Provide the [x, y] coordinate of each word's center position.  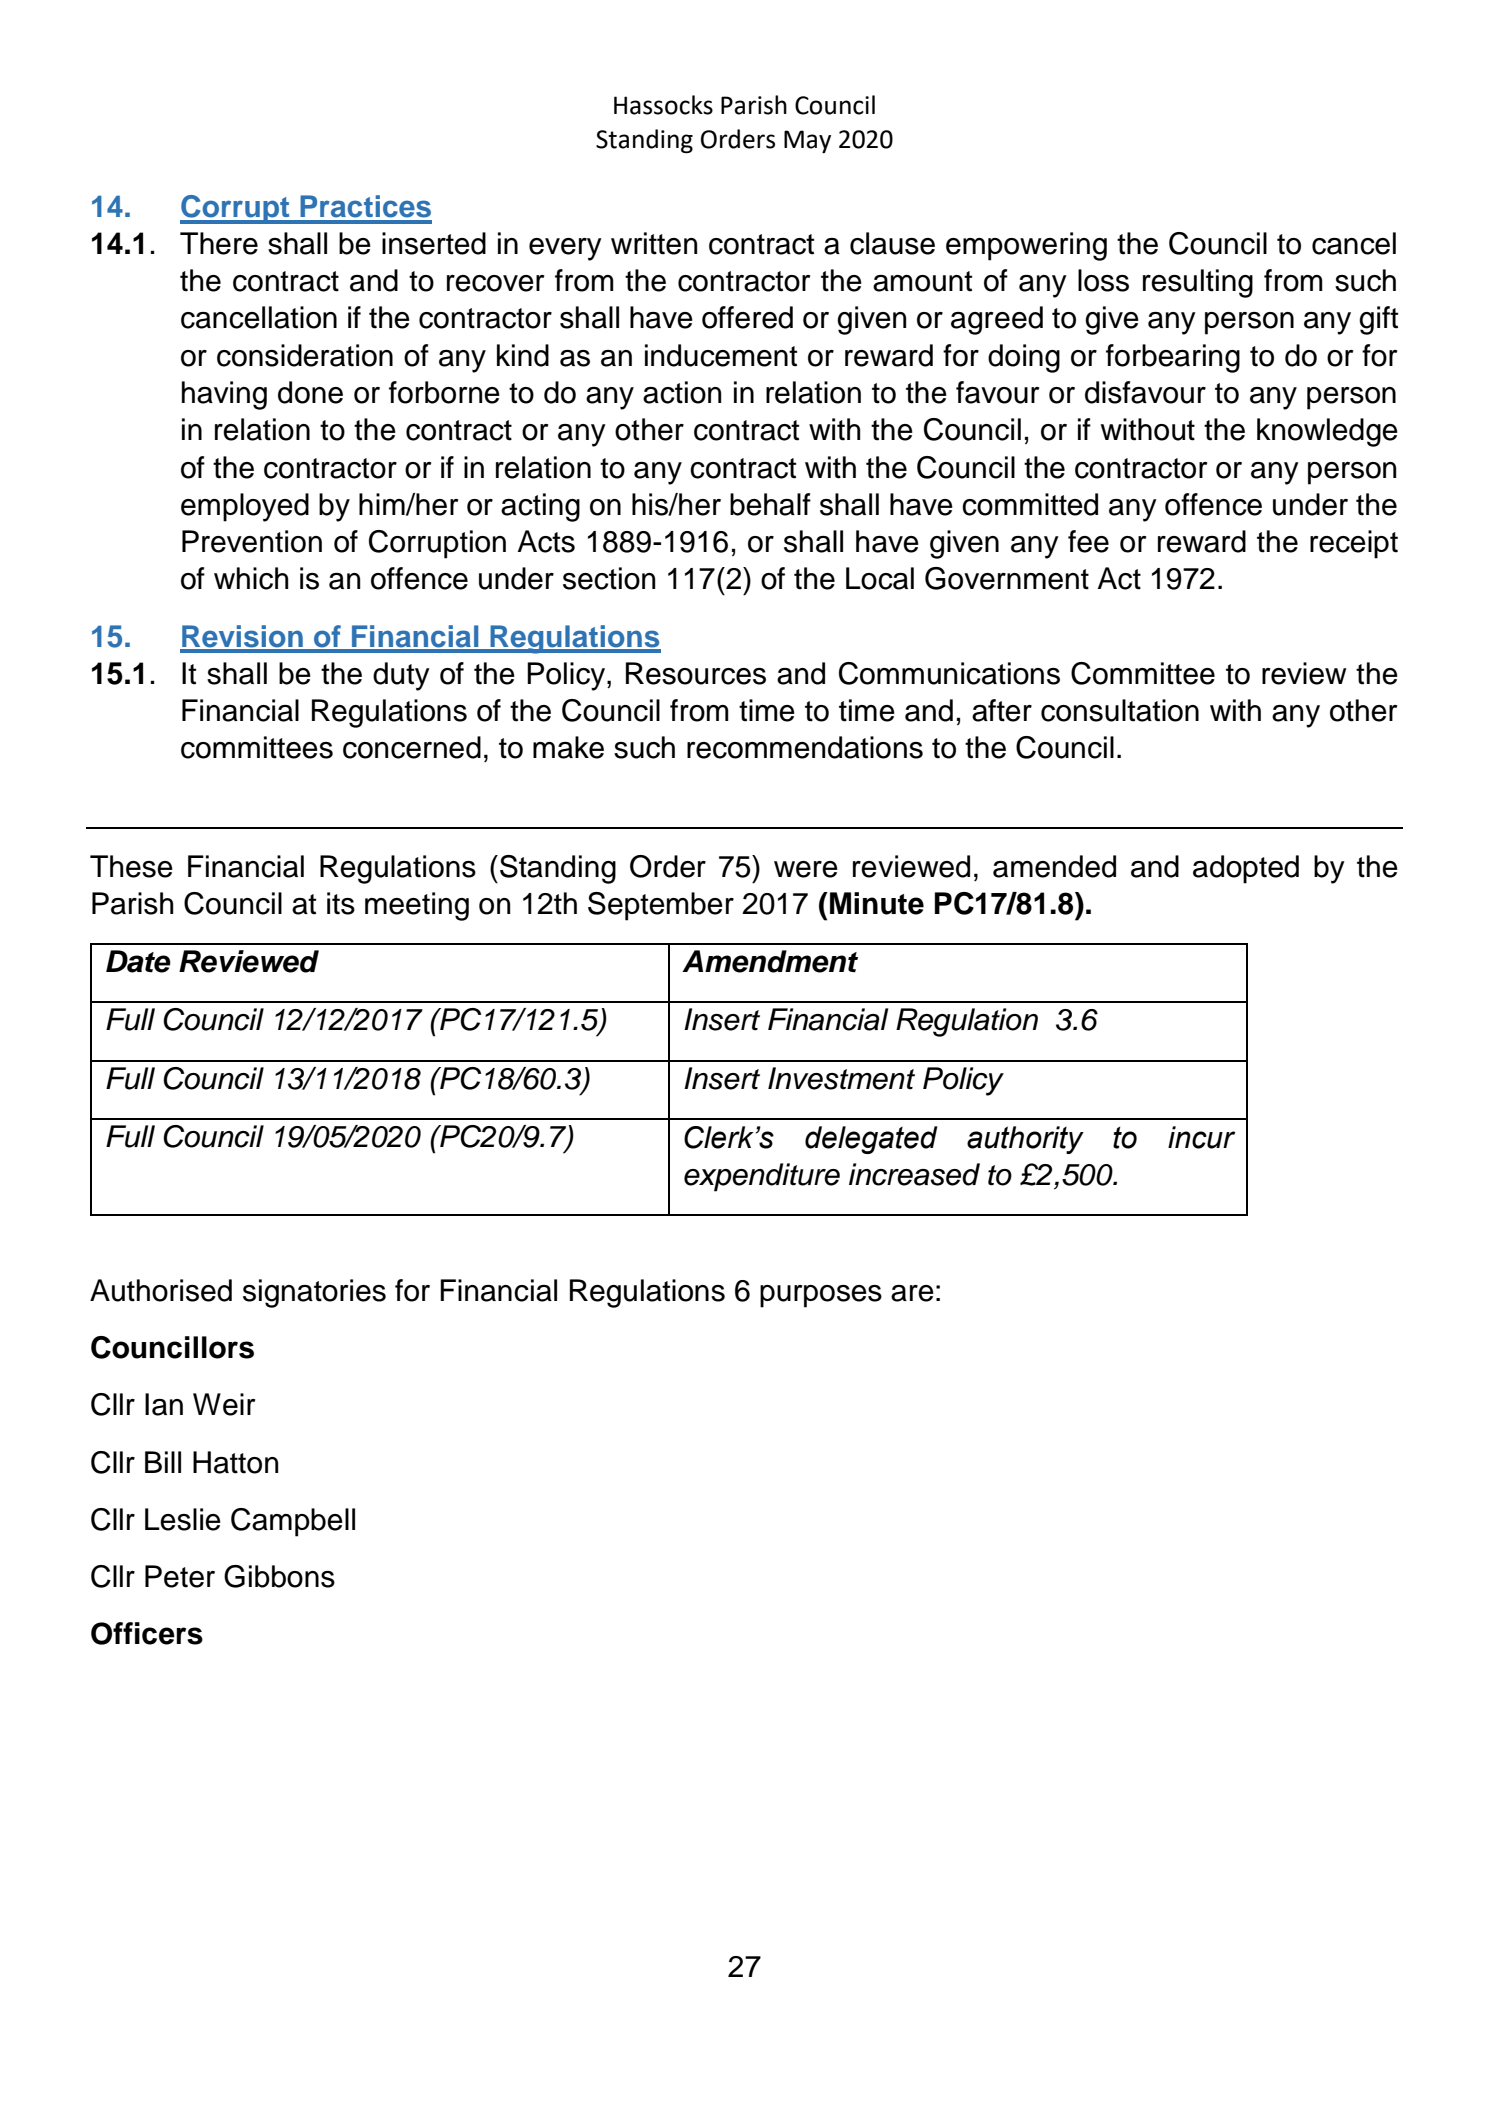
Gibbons [279, 1576]
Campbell [293, 1522]
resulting [1198, 283]
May [807, 141]
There [219, 243]
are [912, 1293]
